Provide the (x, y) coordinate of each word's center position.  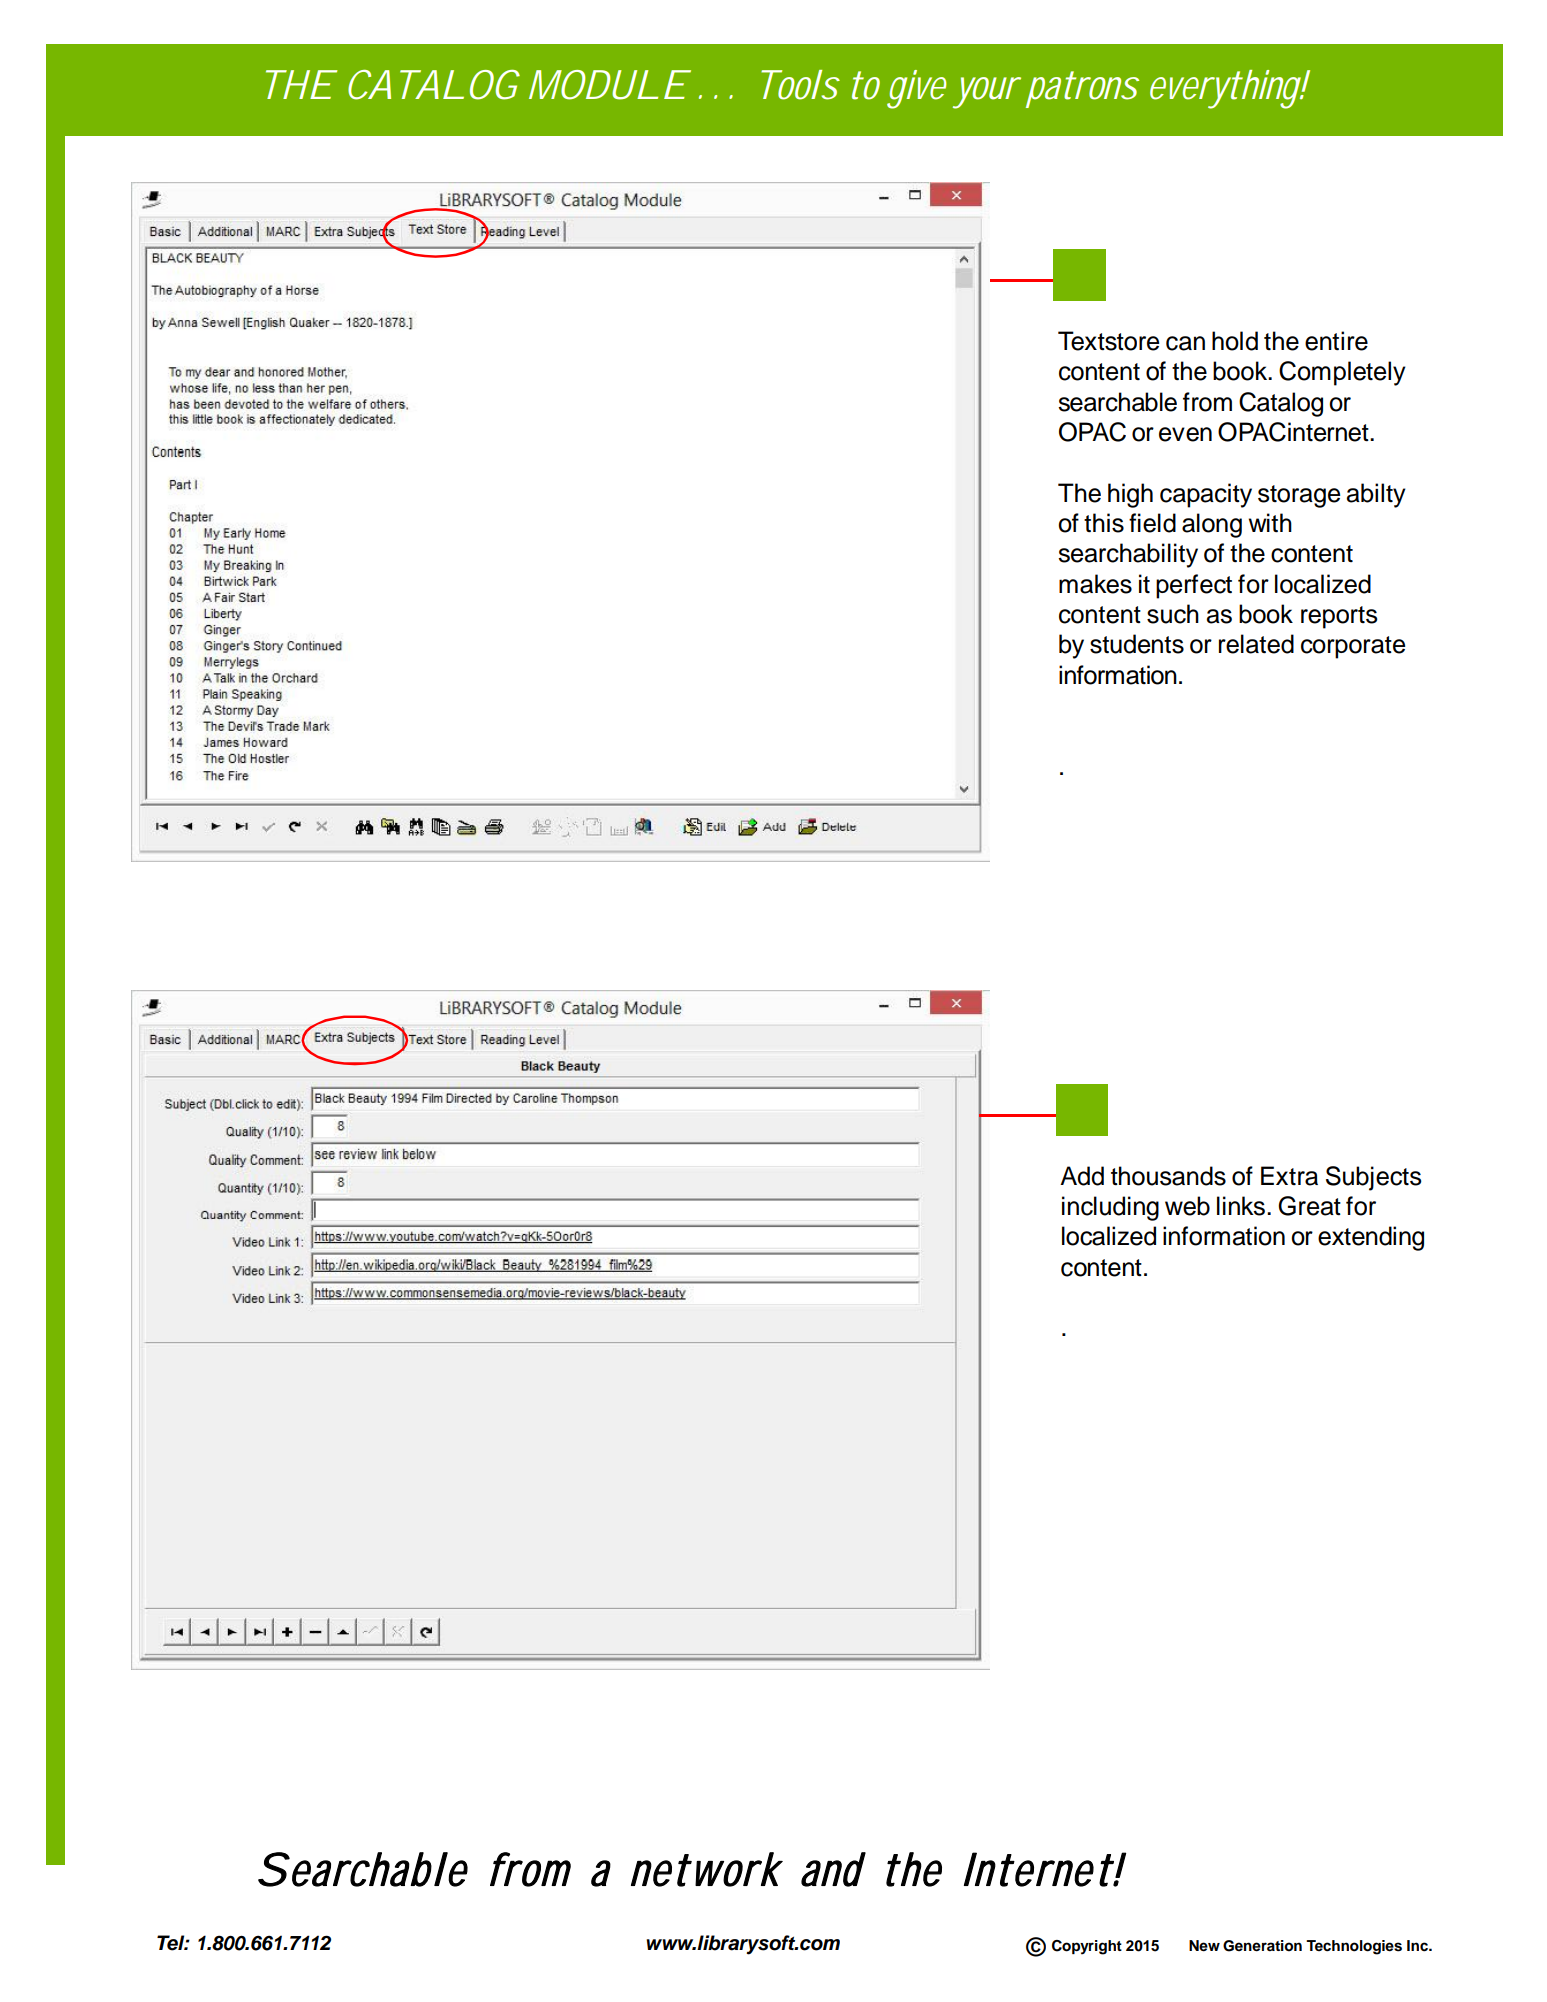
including (1110, 1208)
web (1187, 1206)
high (1130, 495)
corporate (1353, 647)
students (1137, 644)
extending (1371, 1238)
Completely (1342, 373)
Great (1309, 1206)
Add (1082, 1176)
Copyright (1087, 1947)
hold (1235, 341)
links (1241, 1206)
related (1256, 644)
